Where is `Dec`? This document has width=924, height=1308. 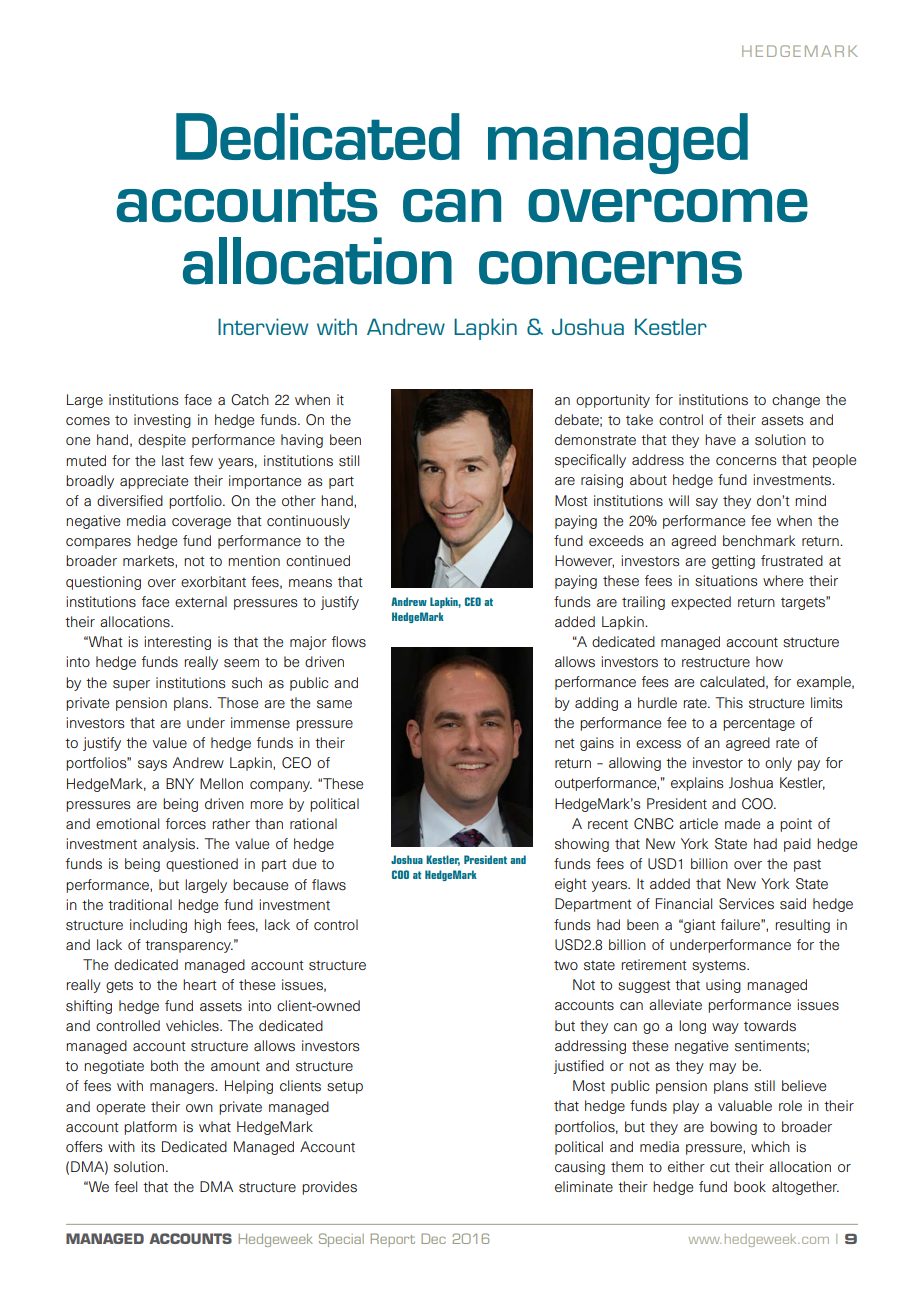 Dec is located at coordinates (433, 1238).
